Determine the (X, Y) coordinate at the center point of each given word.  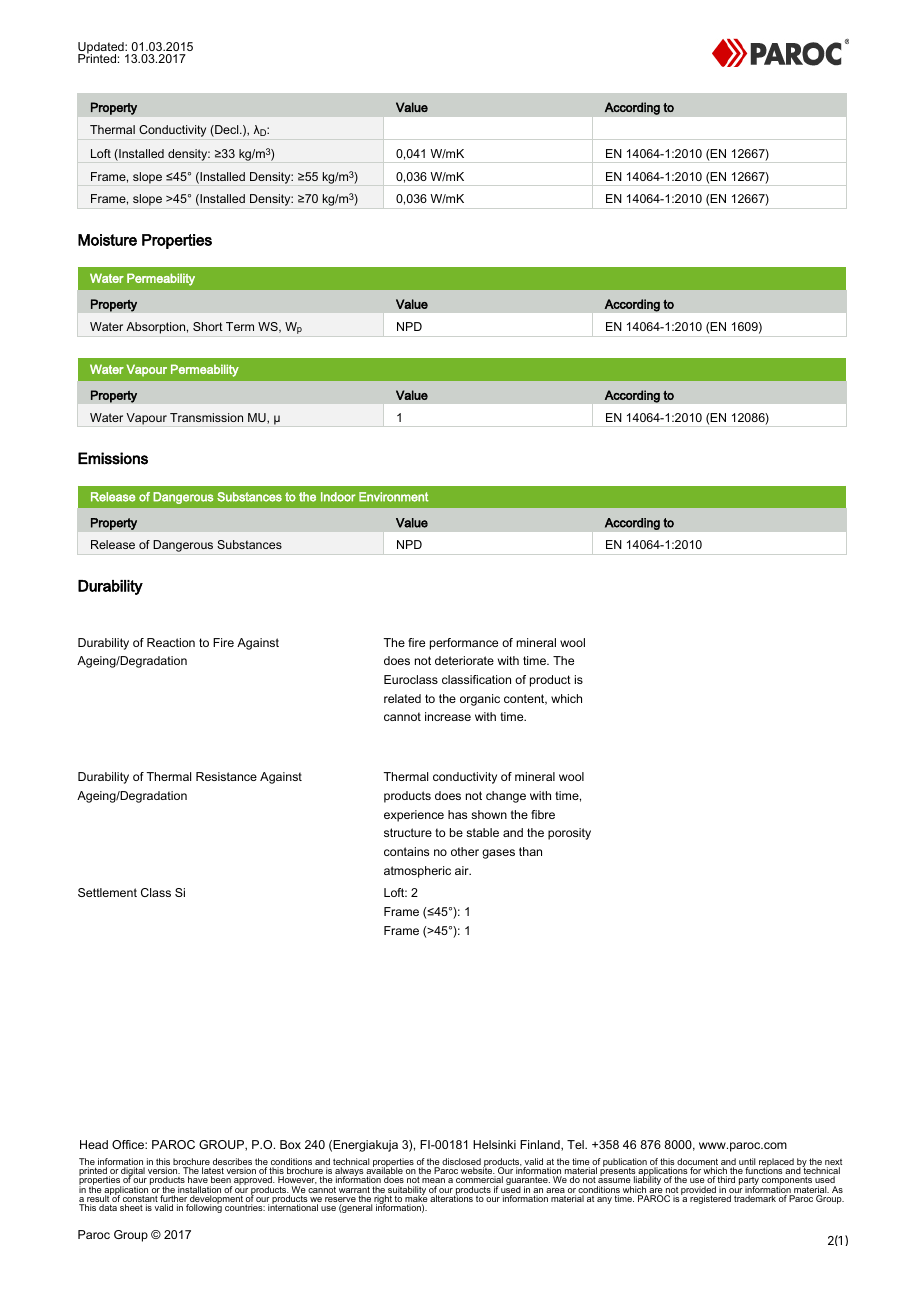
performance (464, 644)
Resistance (226, 776)
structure (408, 832)
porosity (569, 834)
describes (232, 1163)
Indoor (338, 497)
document (697, 1163)
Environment (394, 497)
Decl (227, 131)
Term (240, 326)
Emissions (113, 458)
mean (433, 1180)
